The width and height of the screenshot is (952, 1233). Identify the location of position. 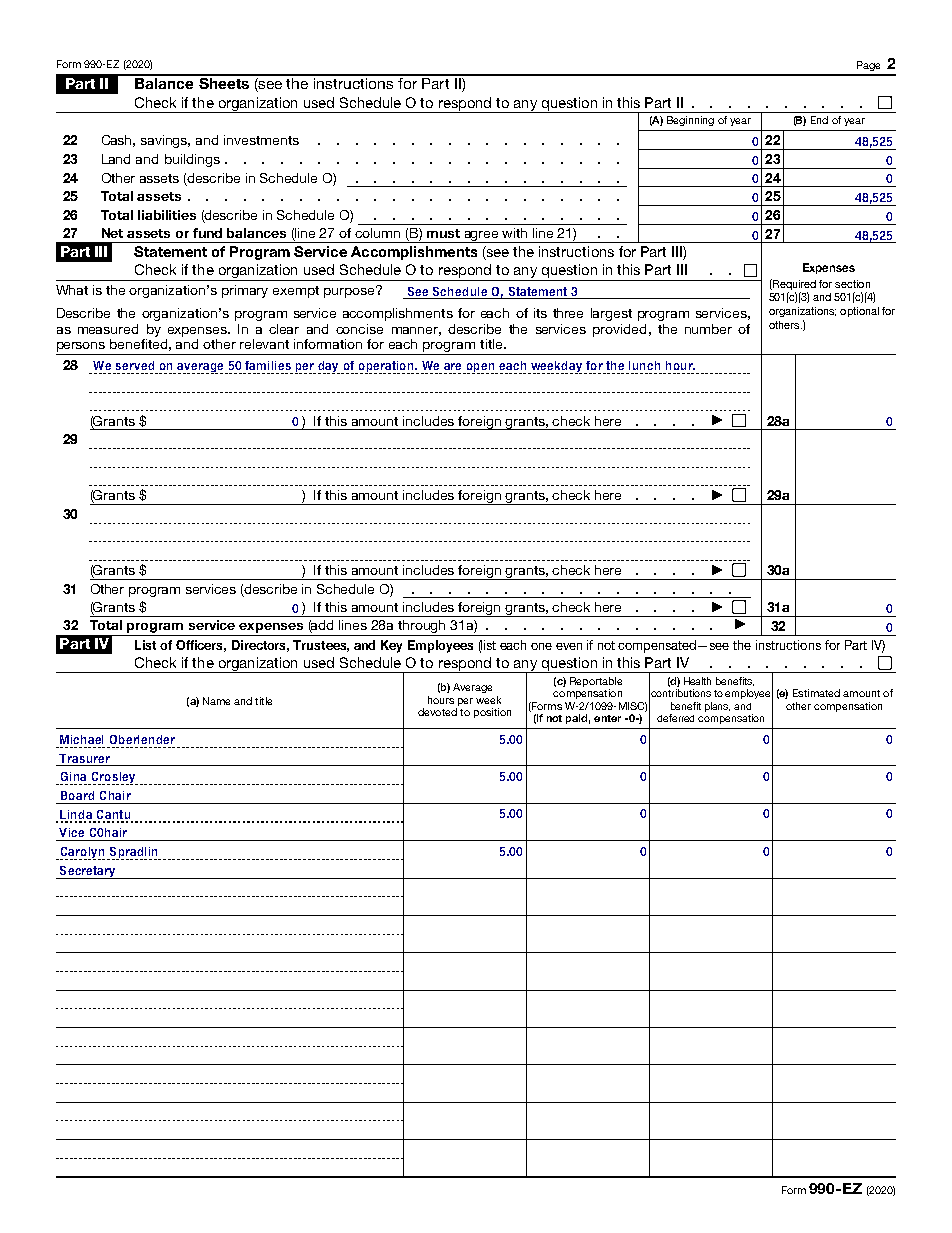
(492, 713).
